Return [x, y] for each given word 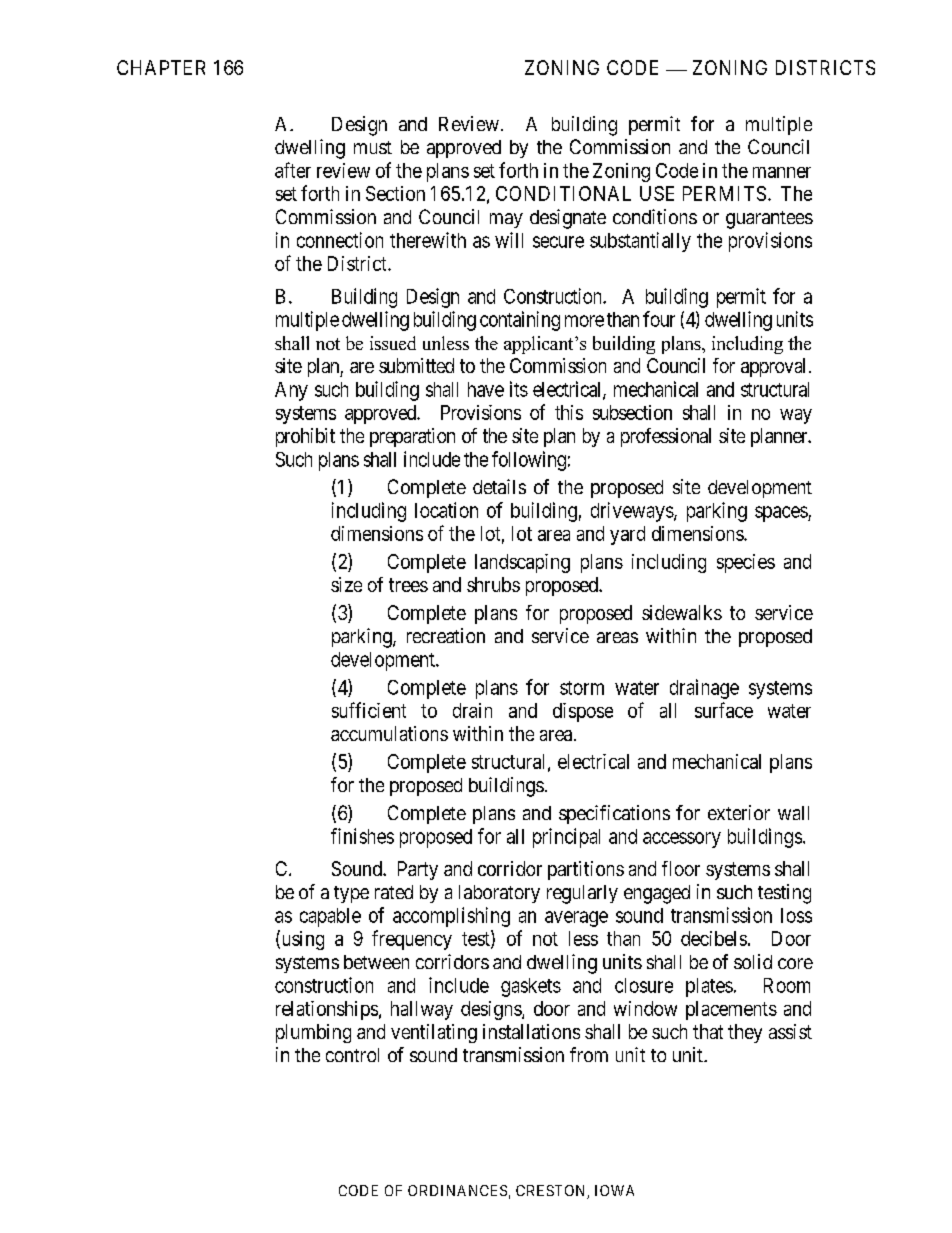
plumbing [313, 1033]
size [346, 584]
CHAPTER [161, 67]
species [746, 563]
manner [782, 172]
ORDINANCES [457, 1190]
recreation [446, 635]
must [373, 147]
